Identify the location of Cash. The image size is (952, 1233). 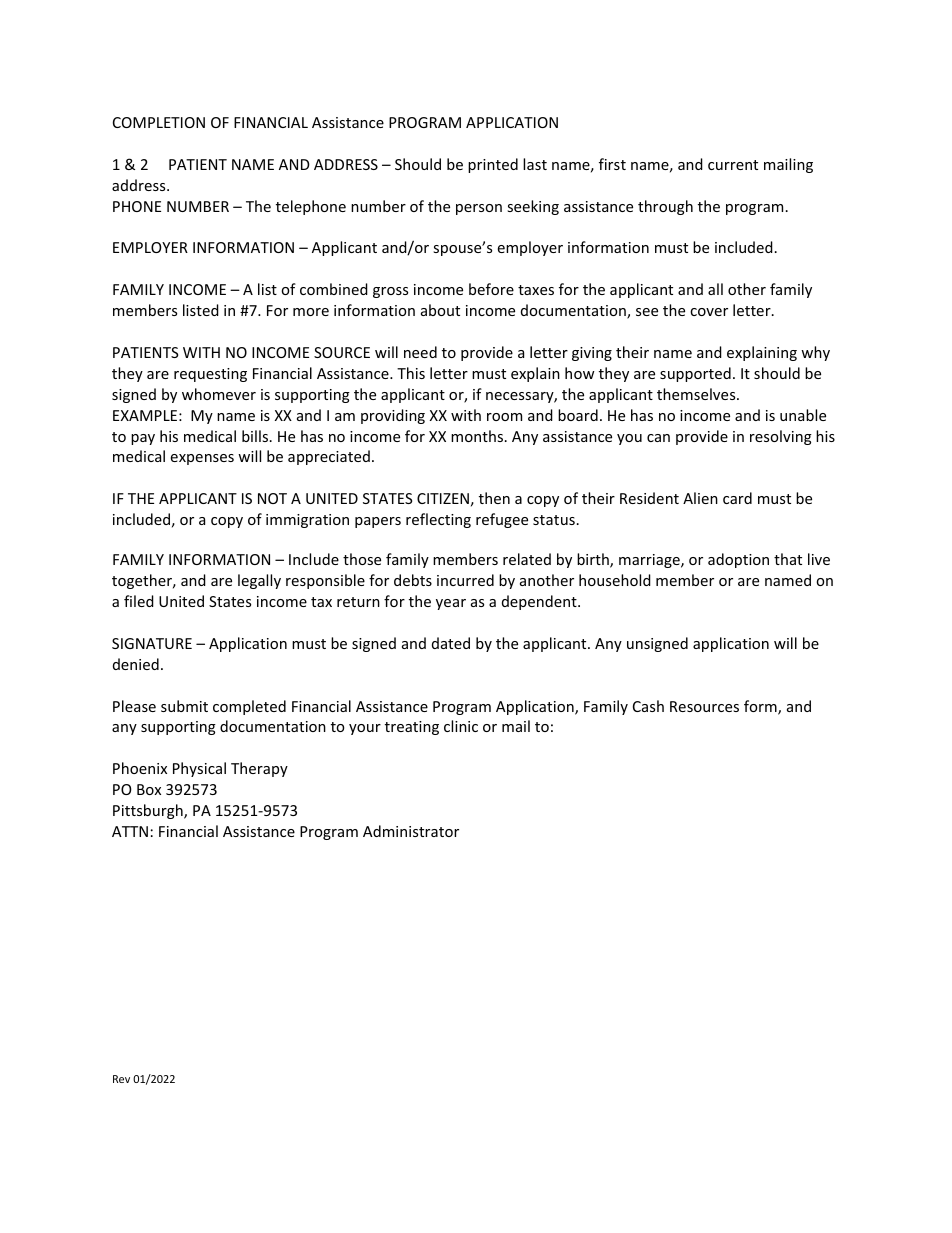
(648, 706).
